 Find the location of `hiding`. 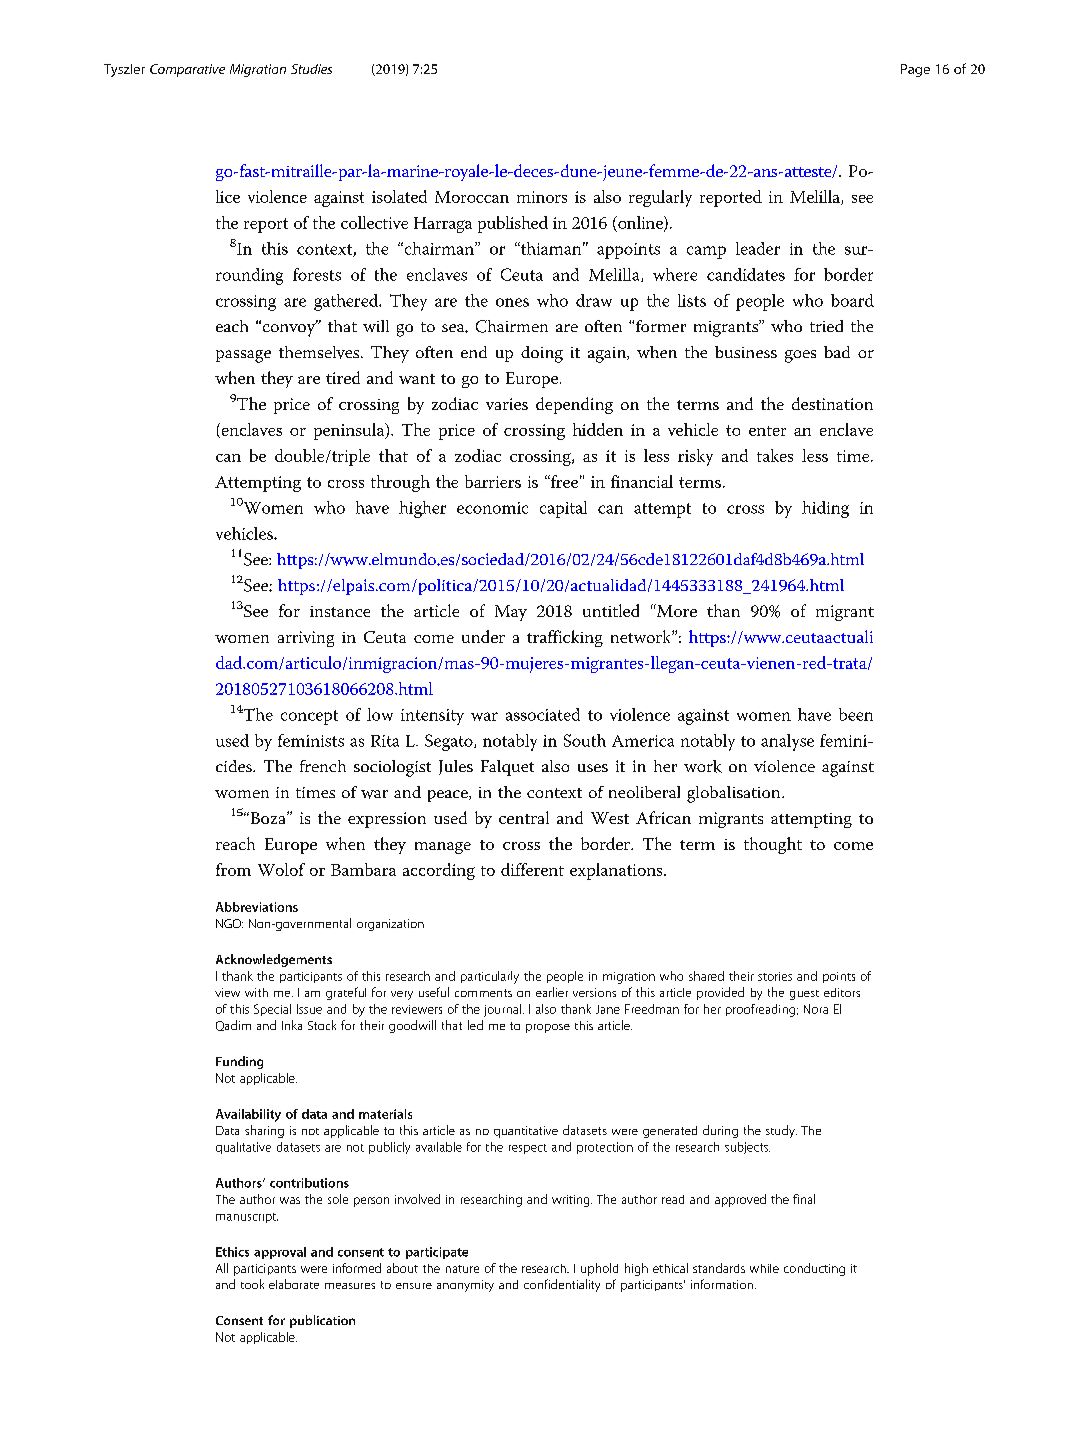

hiding is located at coordinates (825, 509).
